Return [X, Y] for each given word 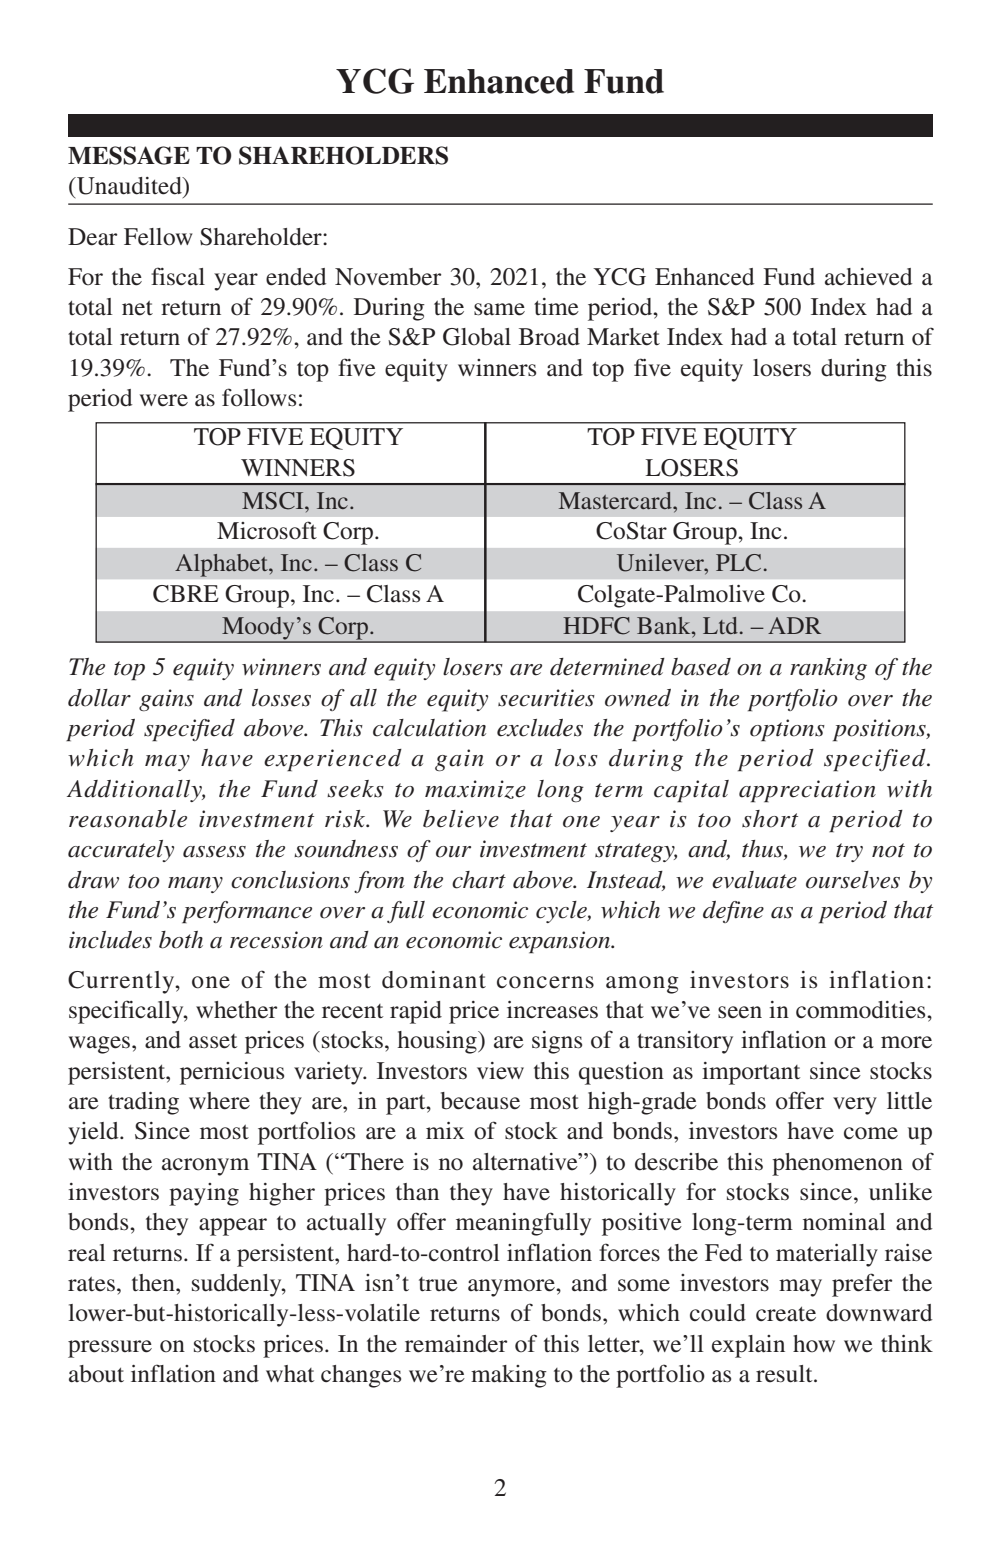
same [499, 309]
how [814, 1344]
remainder [456, 1344]
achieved [868, 277]
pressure [110, 1349]
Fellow [158, 237]
